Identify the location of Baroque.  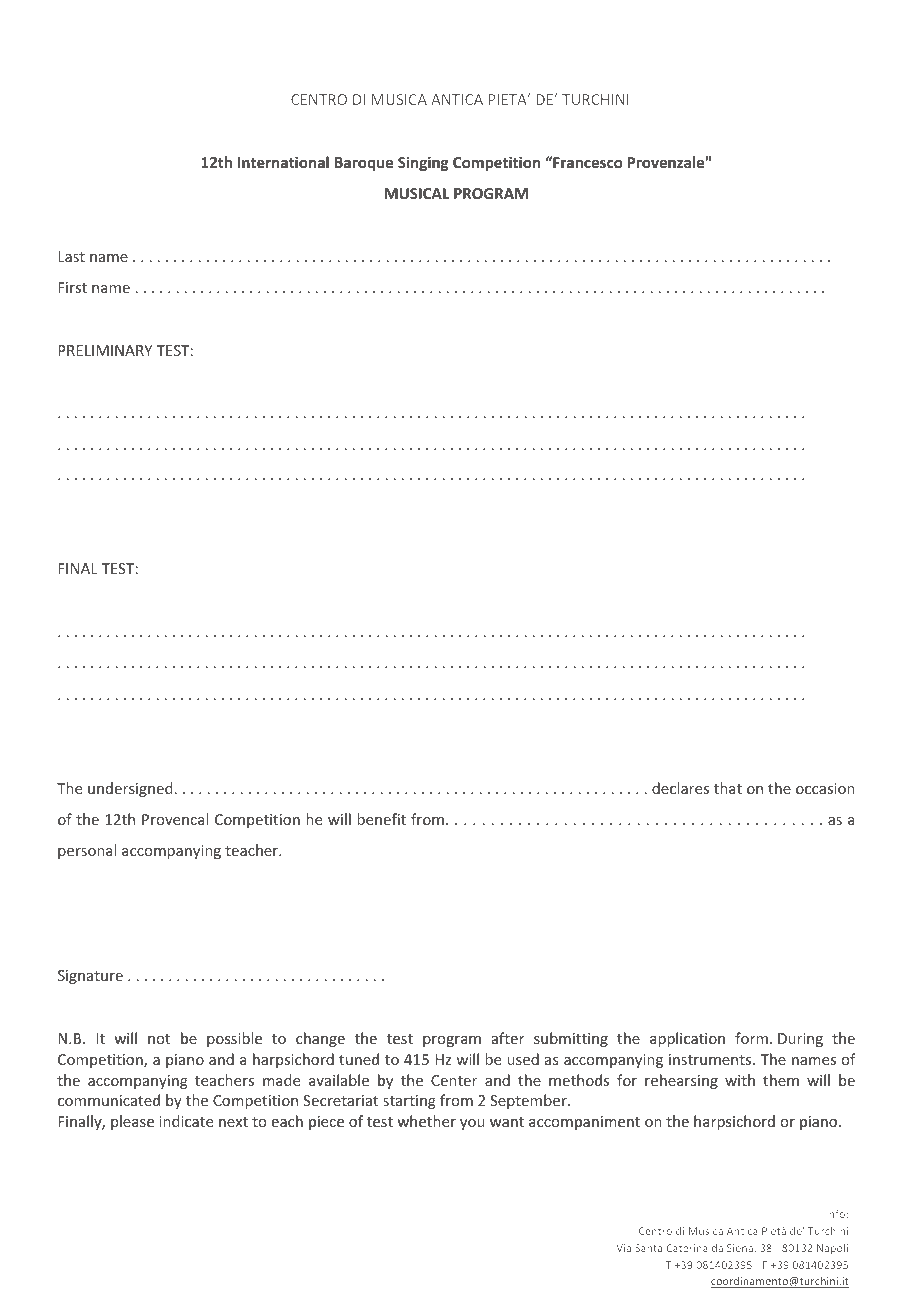
(364, 164).
